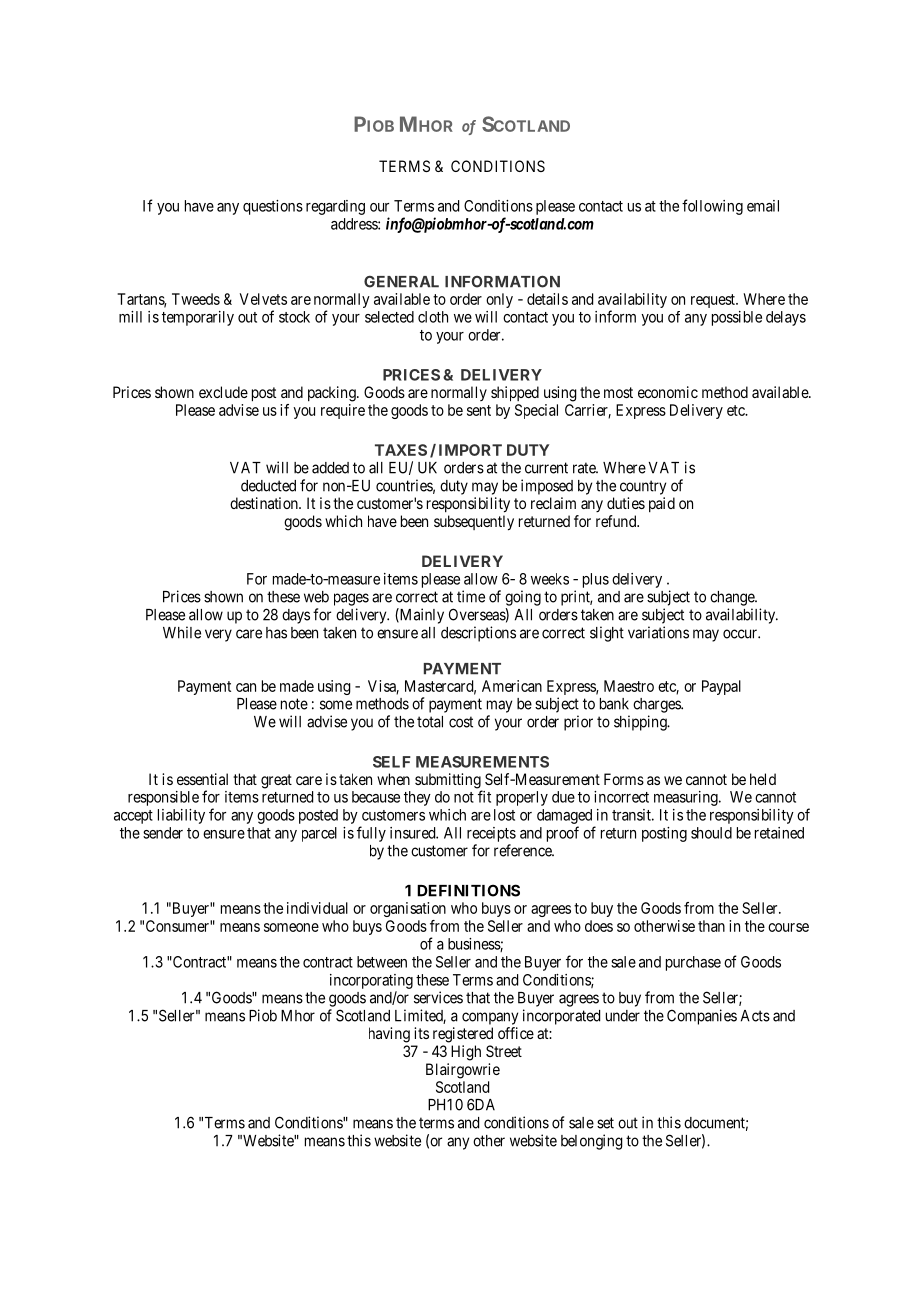 The width and height of the screenshot is (924, 1308). What do you see at coordinates (223, 392) in the screenshot?
I see `exclude` at bounding box center [223, 392].
